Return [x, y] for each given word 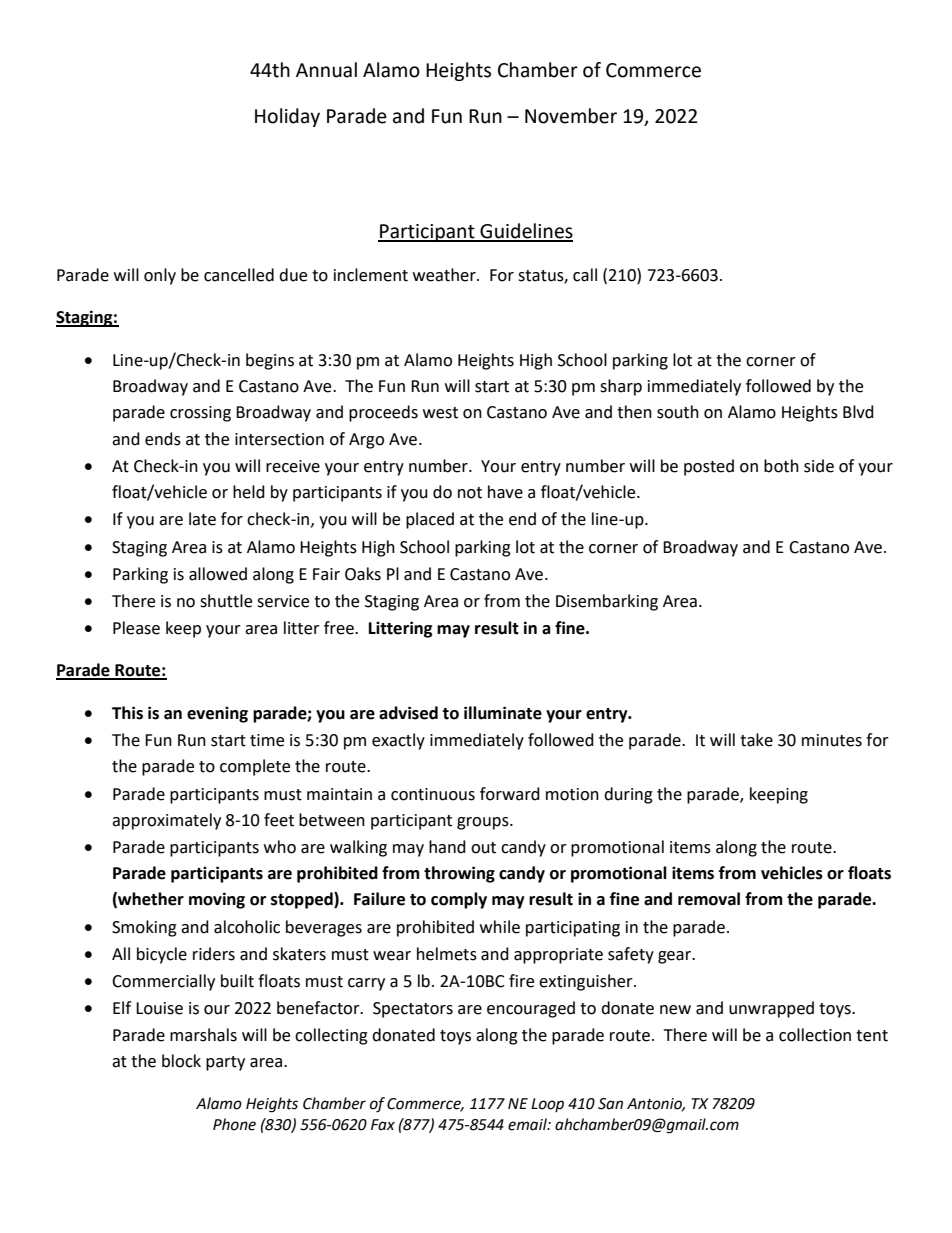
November [571, 116]
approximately [166, 821]
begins [270, 361]
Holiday [287, 117]
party [225, 1063]
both [781, 466]
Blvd [858, 412]
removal [709, 899]
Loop [547, 1105]
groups [484, 823]
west [440, 413]
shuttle [226, 601]
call [585, 275]
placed [430, 520]
